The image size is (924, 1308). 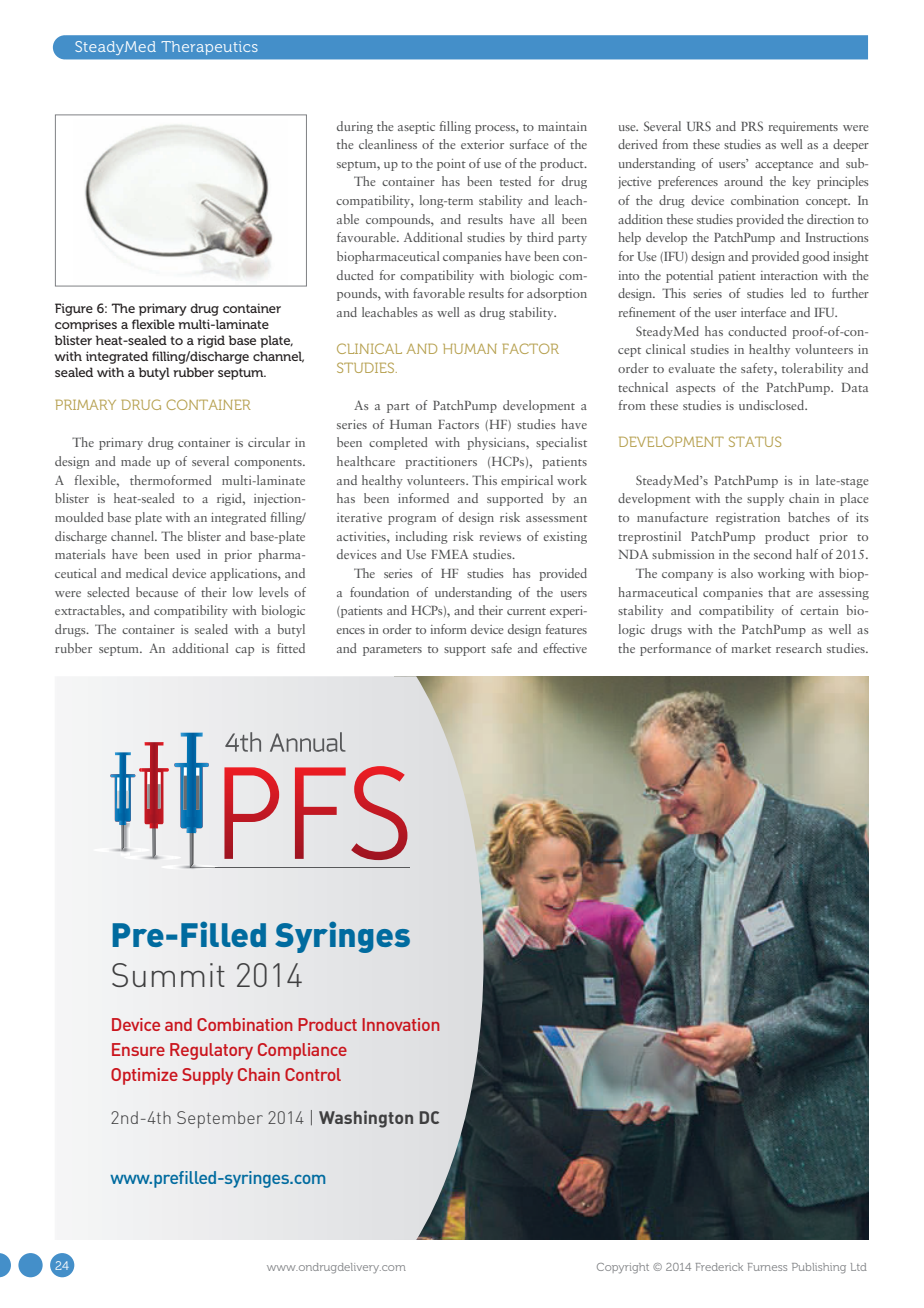 I want to click on cap, so click(x=244, y=651).
